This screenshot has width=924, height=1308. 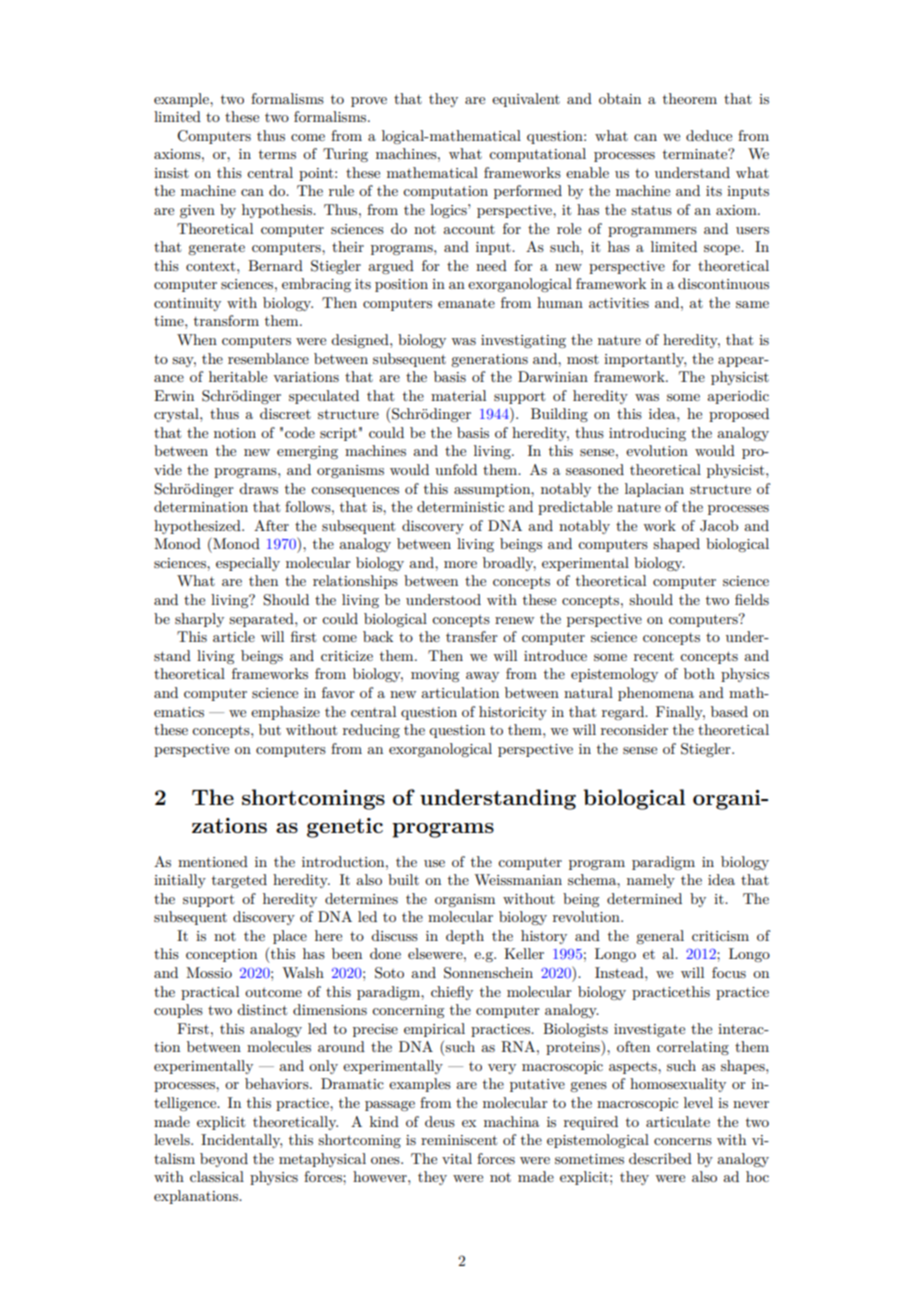 I want to click on reminiscent, so click(x=459, y=1140).
